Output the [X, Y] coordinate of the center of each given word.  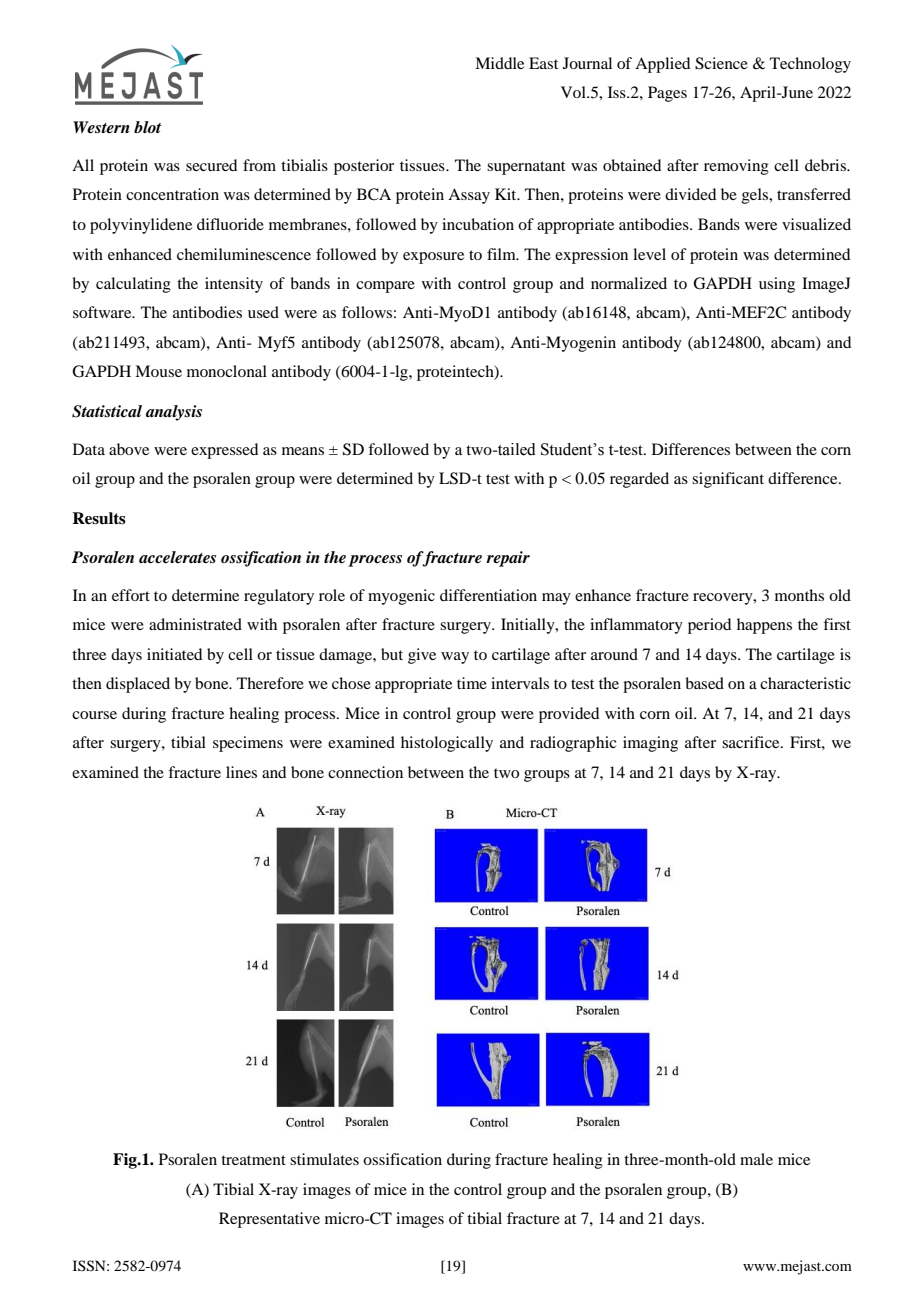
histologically [447, 744]
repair [508, 559]
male [756, 1159]
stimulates [324, 1159]
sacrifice [752, 742]
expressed [224, 451]
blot [147, 127]
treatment [253, 1160]
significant [728, 480]
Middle [499, 63]
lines [241, 772]
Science [721, 63]
